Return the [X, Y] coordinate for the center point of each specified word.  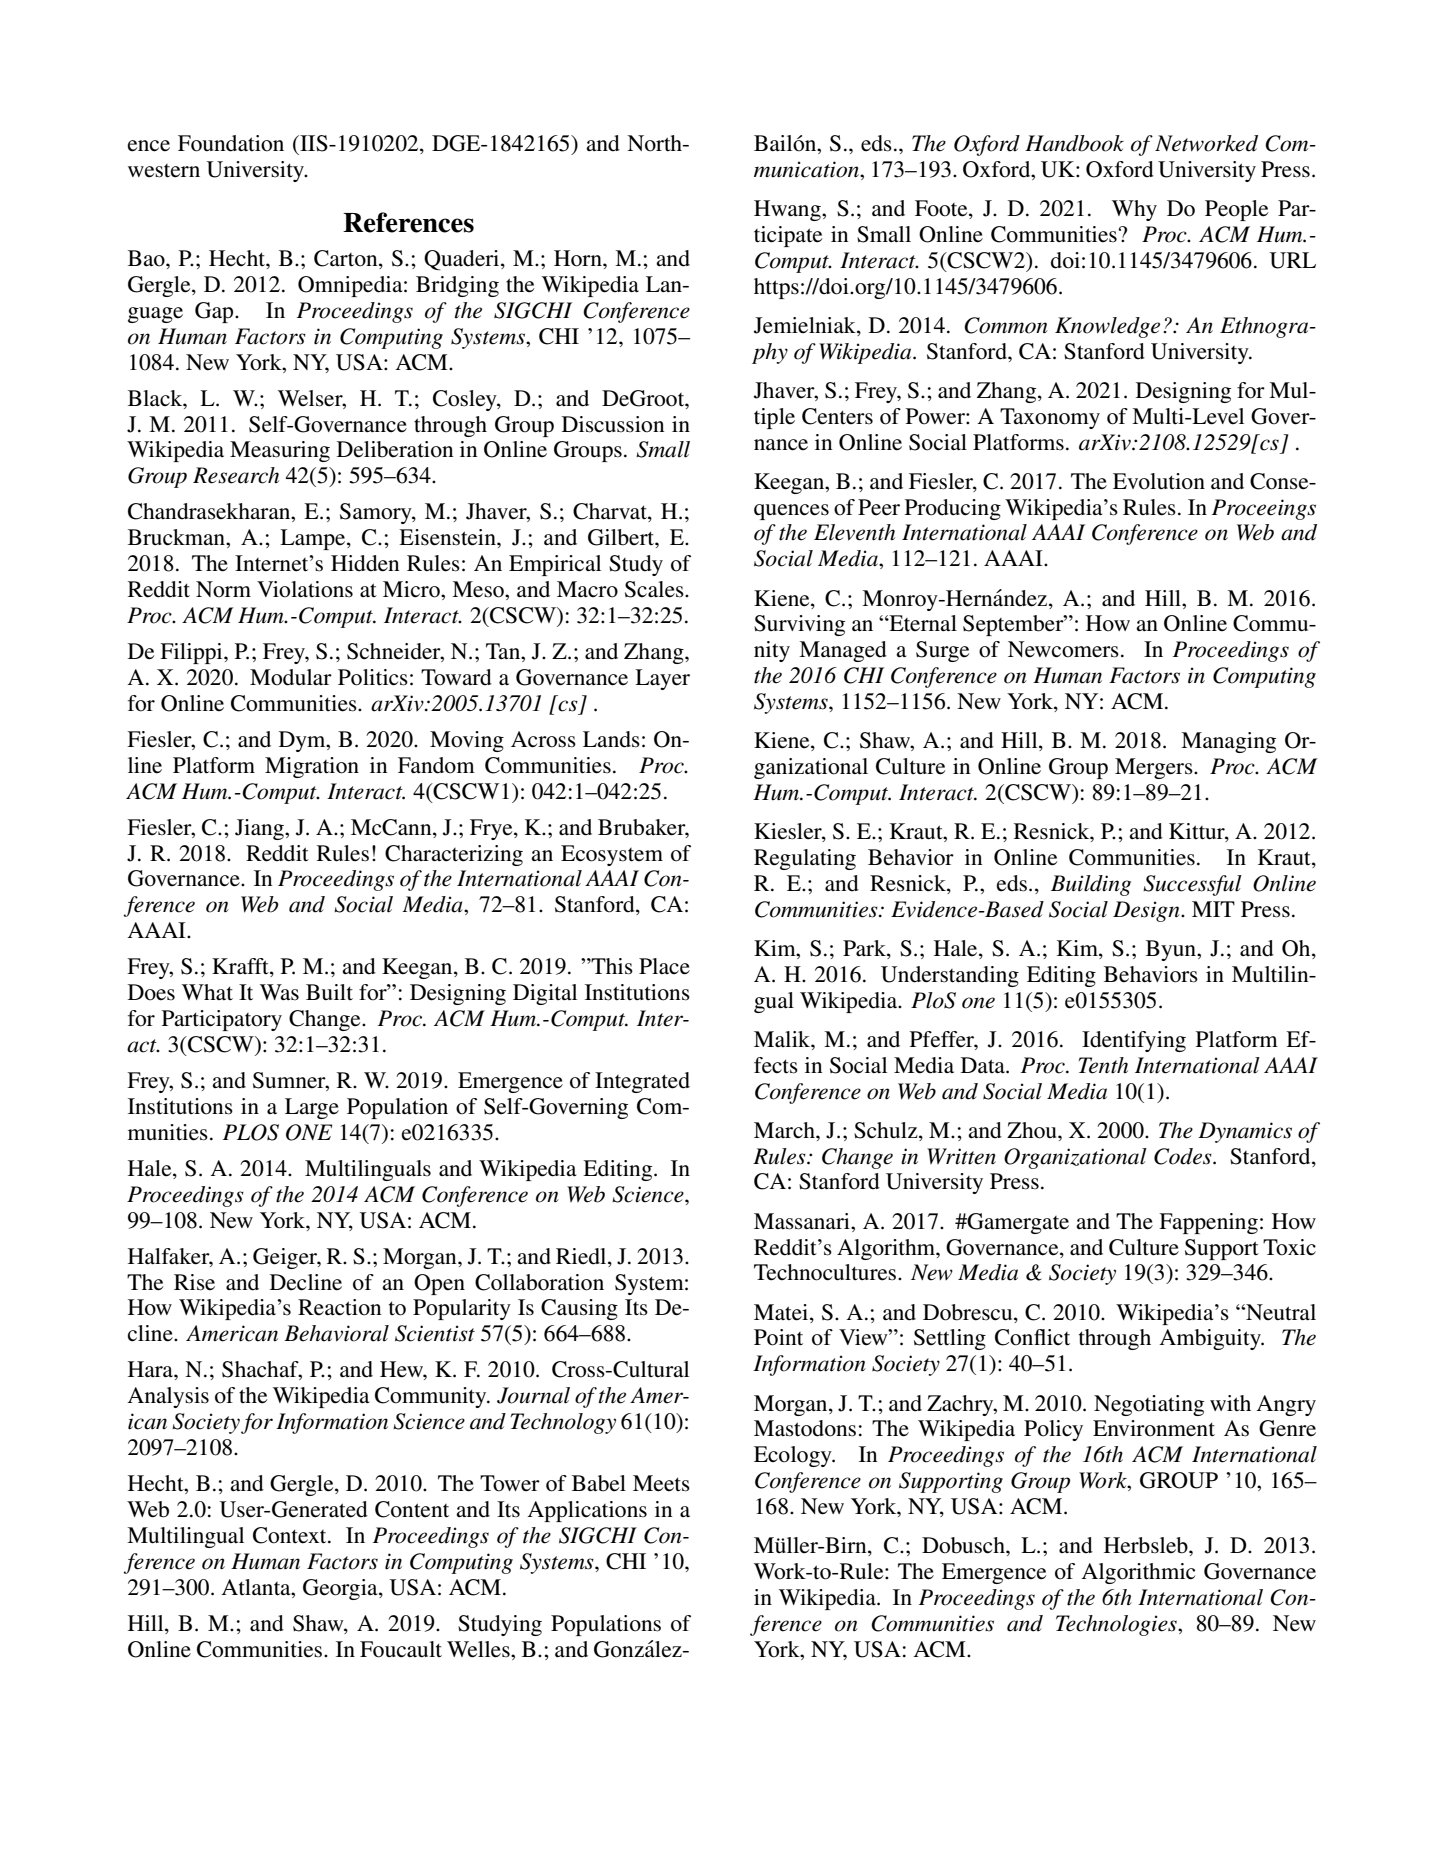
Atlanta [257, 1587]
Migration [312, 767]
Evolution [1159, 481]
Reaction [339, 1307]
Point [778, 1337]
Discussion [613, 424]
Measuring [280, 451]
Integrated [642, 1082]
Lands [611, 739]
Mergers [1155, 768]
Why [1134, 210]
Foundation [231, 143]
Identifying [1134, 1041]
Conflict [1032, 1337]
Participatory [222, 1020]
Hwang [788, 210]
